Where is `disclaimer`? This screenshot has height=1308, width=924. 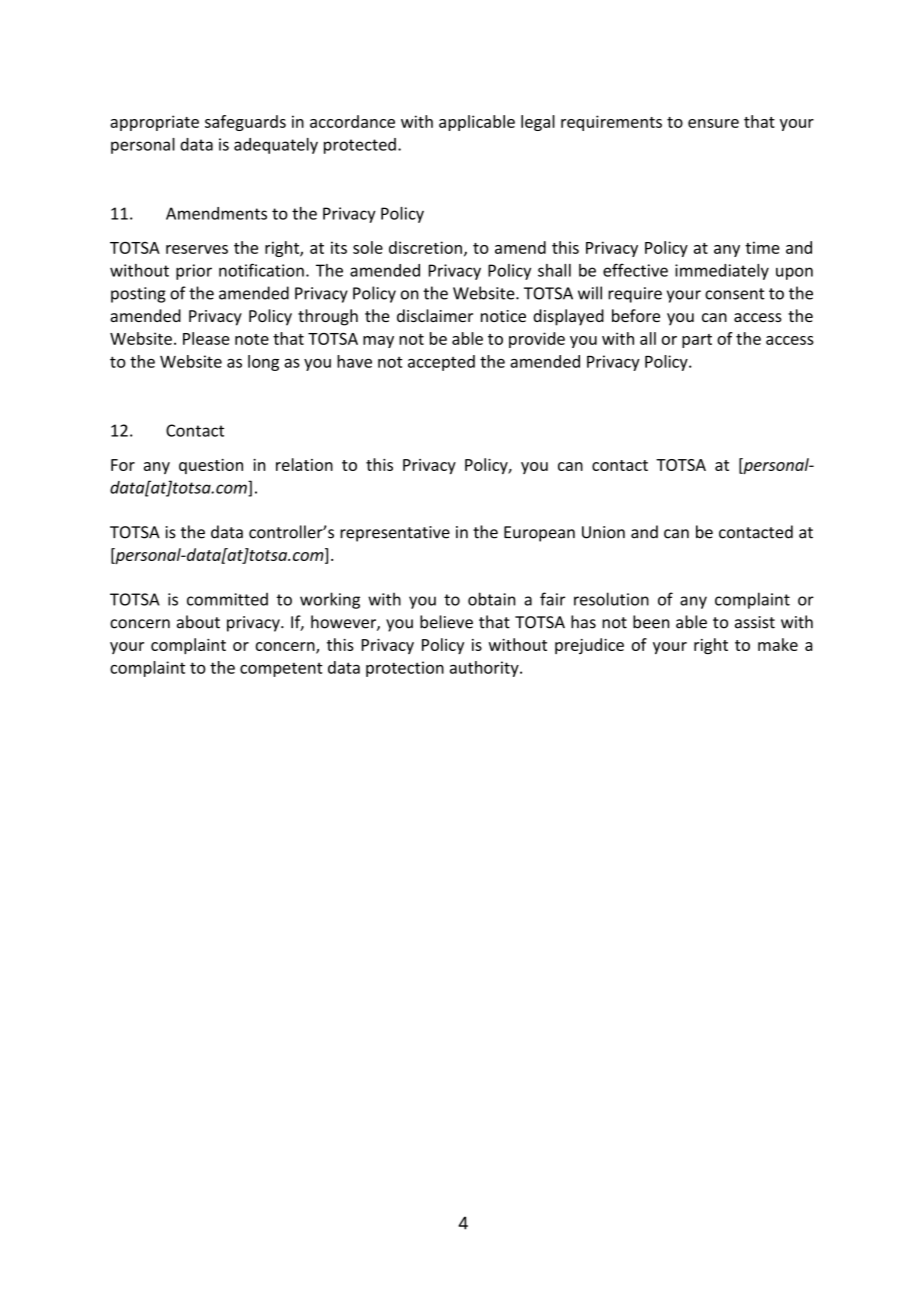 disclaimer is located at coordinates (435, 315).
